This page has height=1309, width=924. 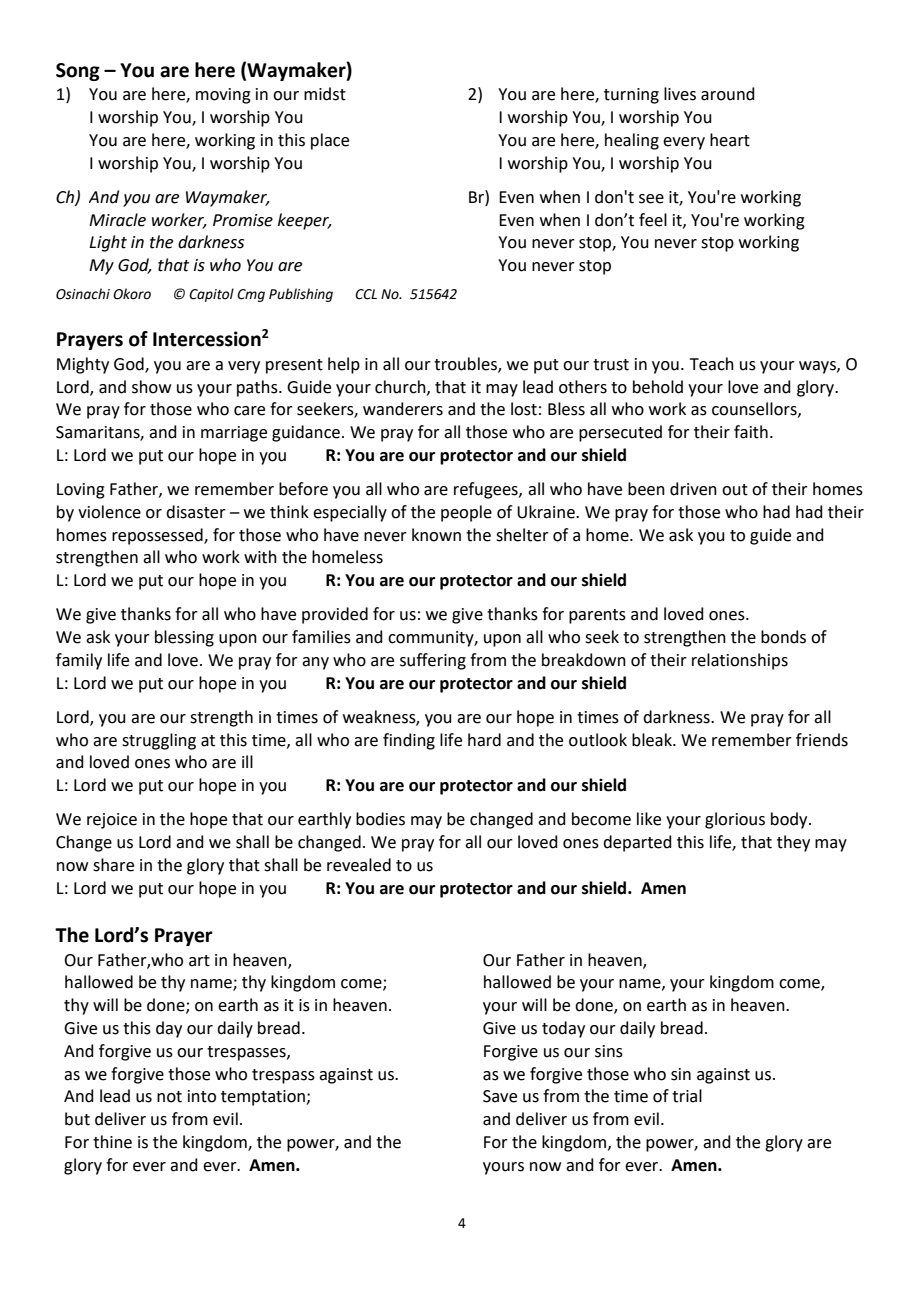 I want to click on midst, so click(x=325, y=94).
